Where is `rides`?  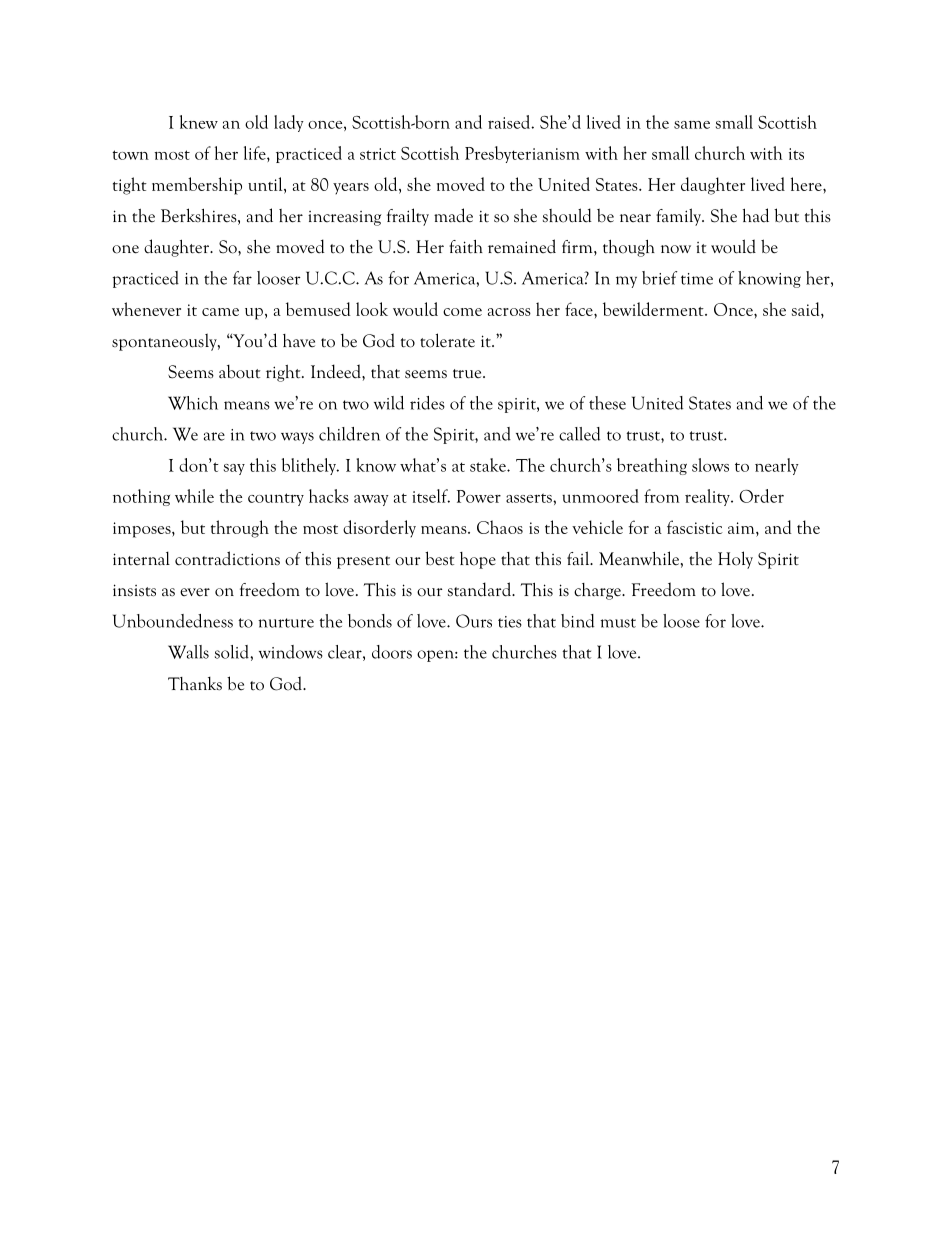
rides is located at coordinates (427, 403).
